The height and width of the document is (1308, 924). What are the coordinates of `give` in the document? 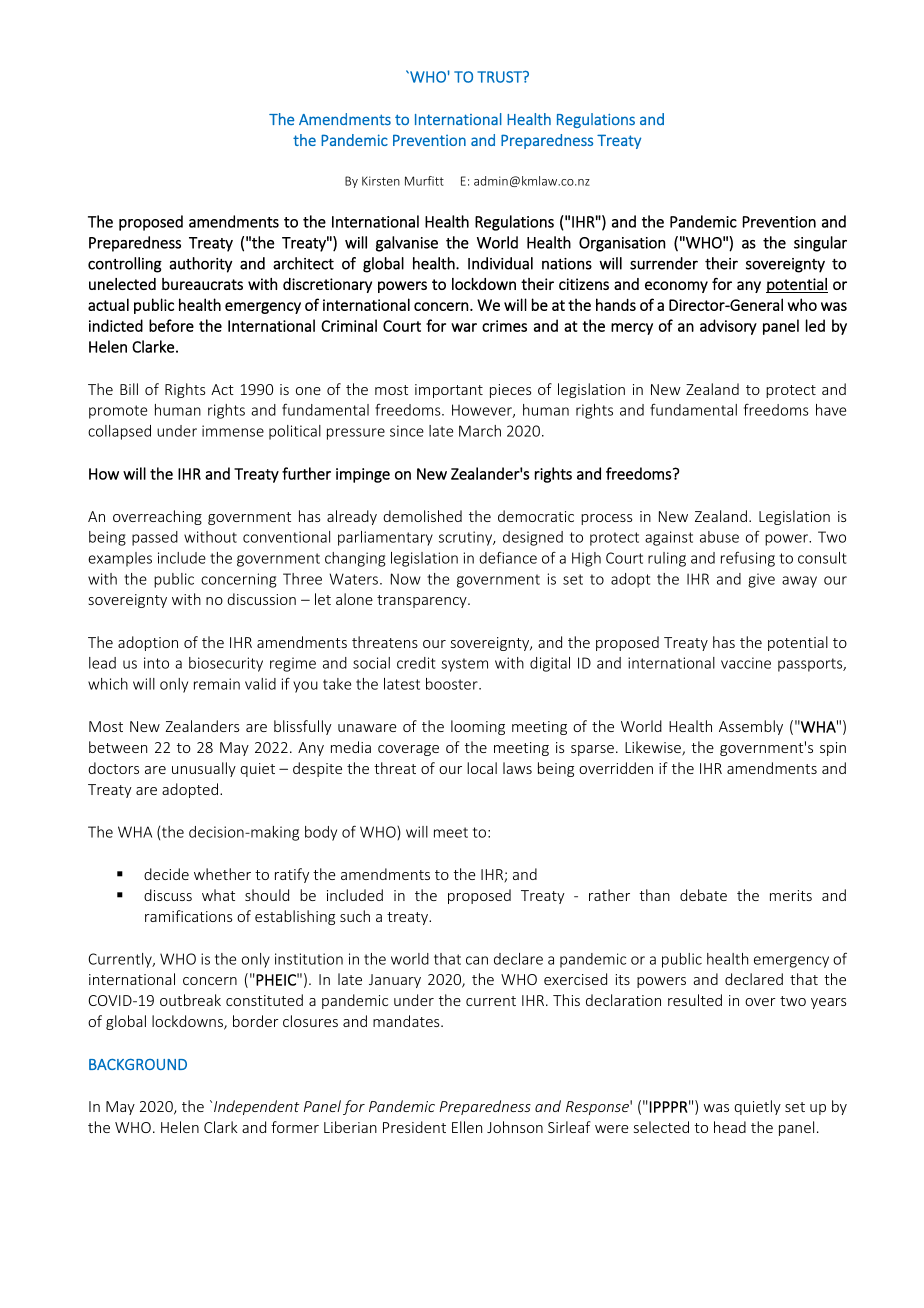 It's located at (761, 580).
